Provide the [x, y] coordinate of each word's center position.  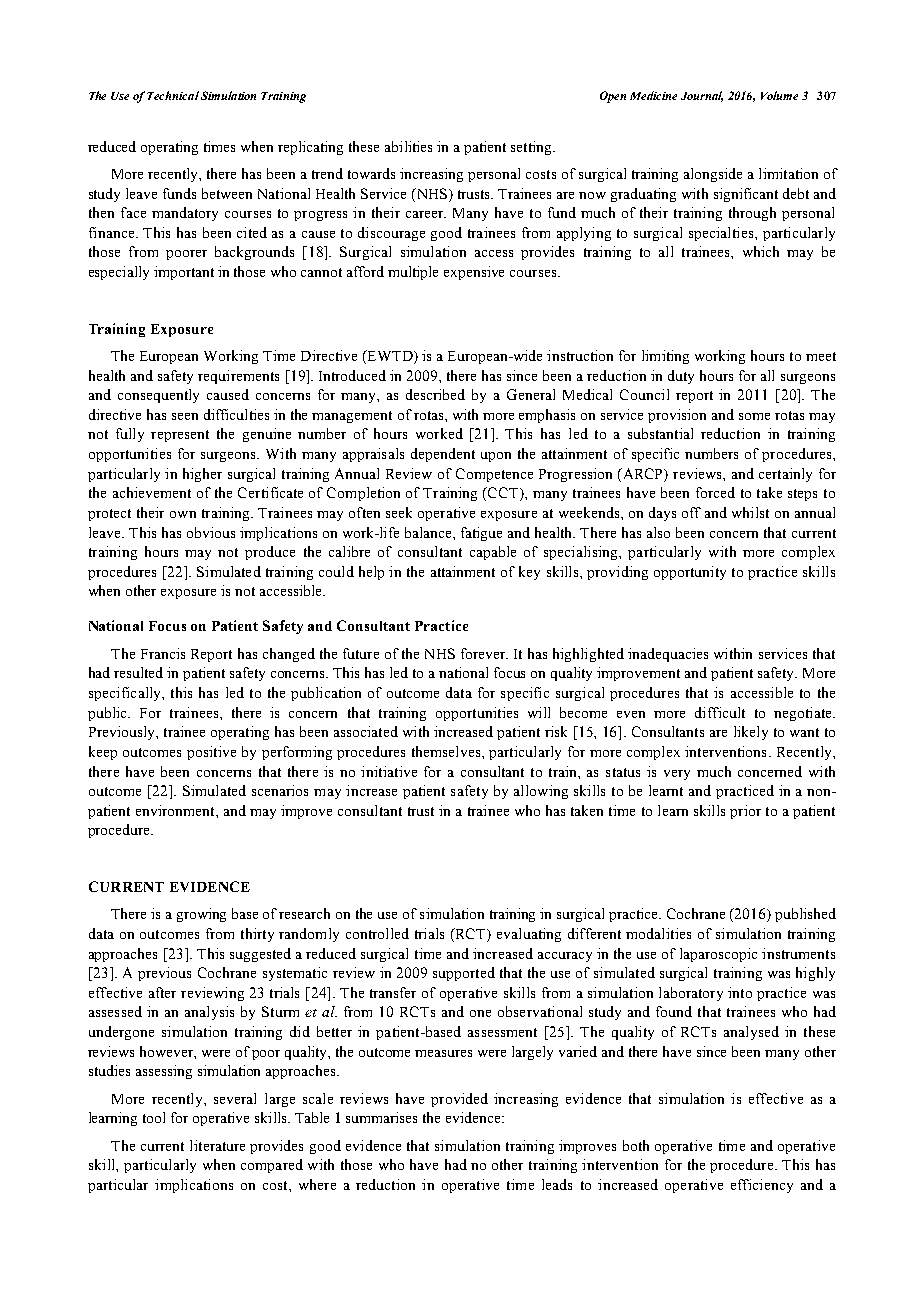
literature [217, 1145]
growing [201, 915]
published [805, 915]
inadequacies [668, 655]
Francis [163, 653]
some [754, 416]
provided [459, 1100]
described [435, 394]
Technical [173, 95]
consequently [158, 396]
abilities [408, 146]
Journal [702, 96]
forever [484, 653]
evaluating [529, 935]
